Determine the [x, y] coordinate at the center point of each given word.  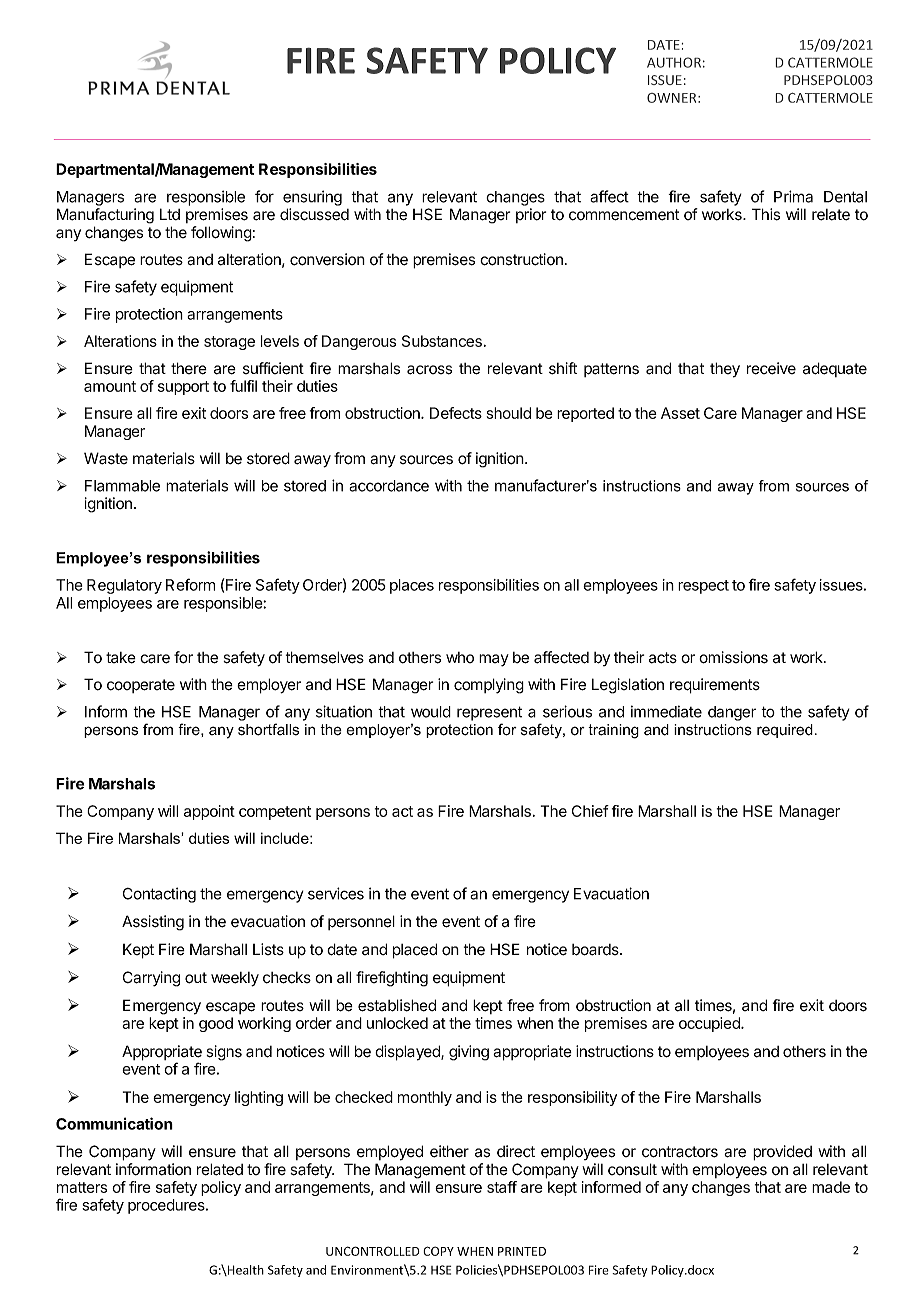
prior [531, 215]
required [785, 731]
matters [82, 1187]
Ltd [170, 214]
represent [489, 713]
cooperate [141, 686]
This [766, 214]
